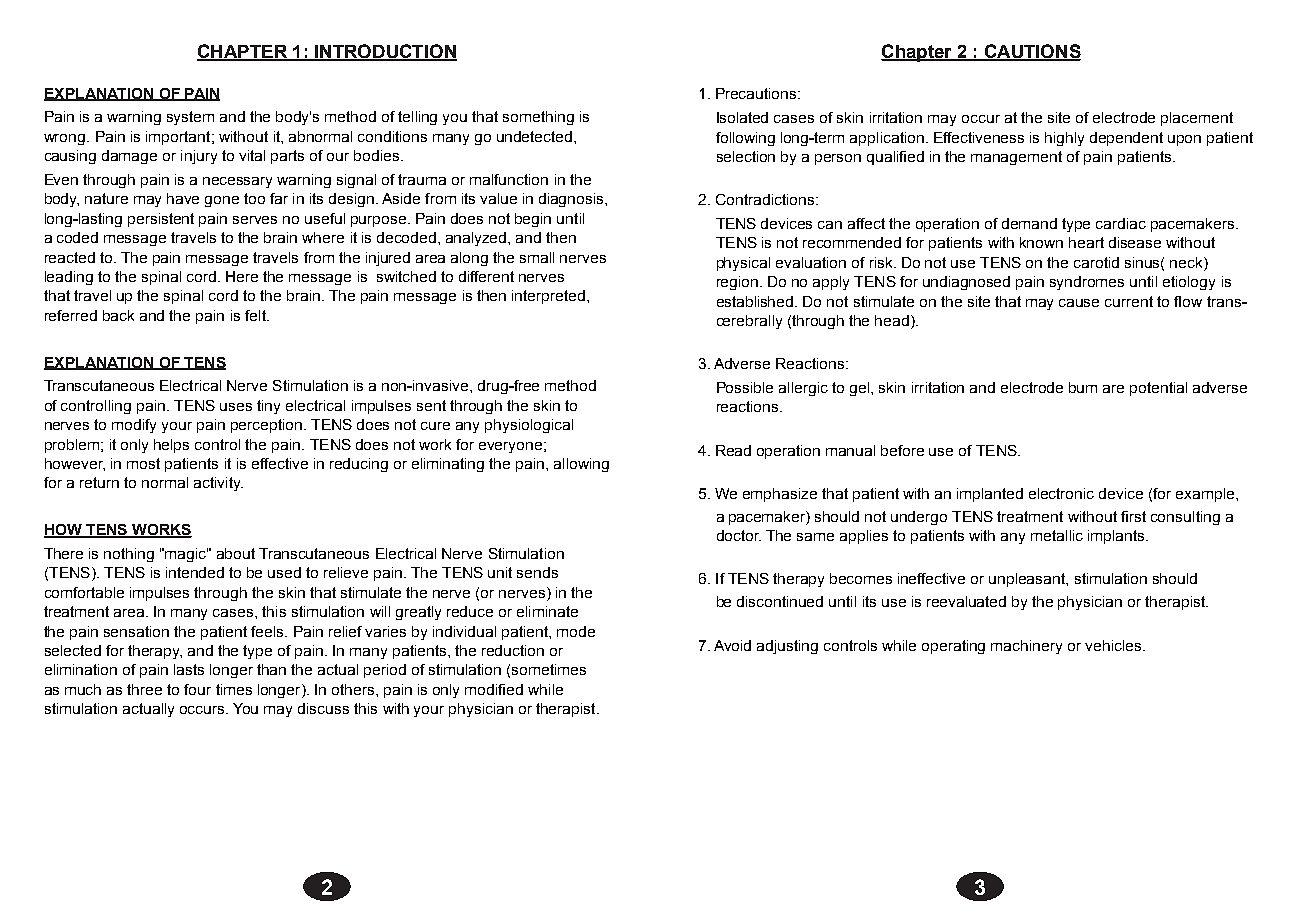  I want to click on allowing, so click(581, 465).
